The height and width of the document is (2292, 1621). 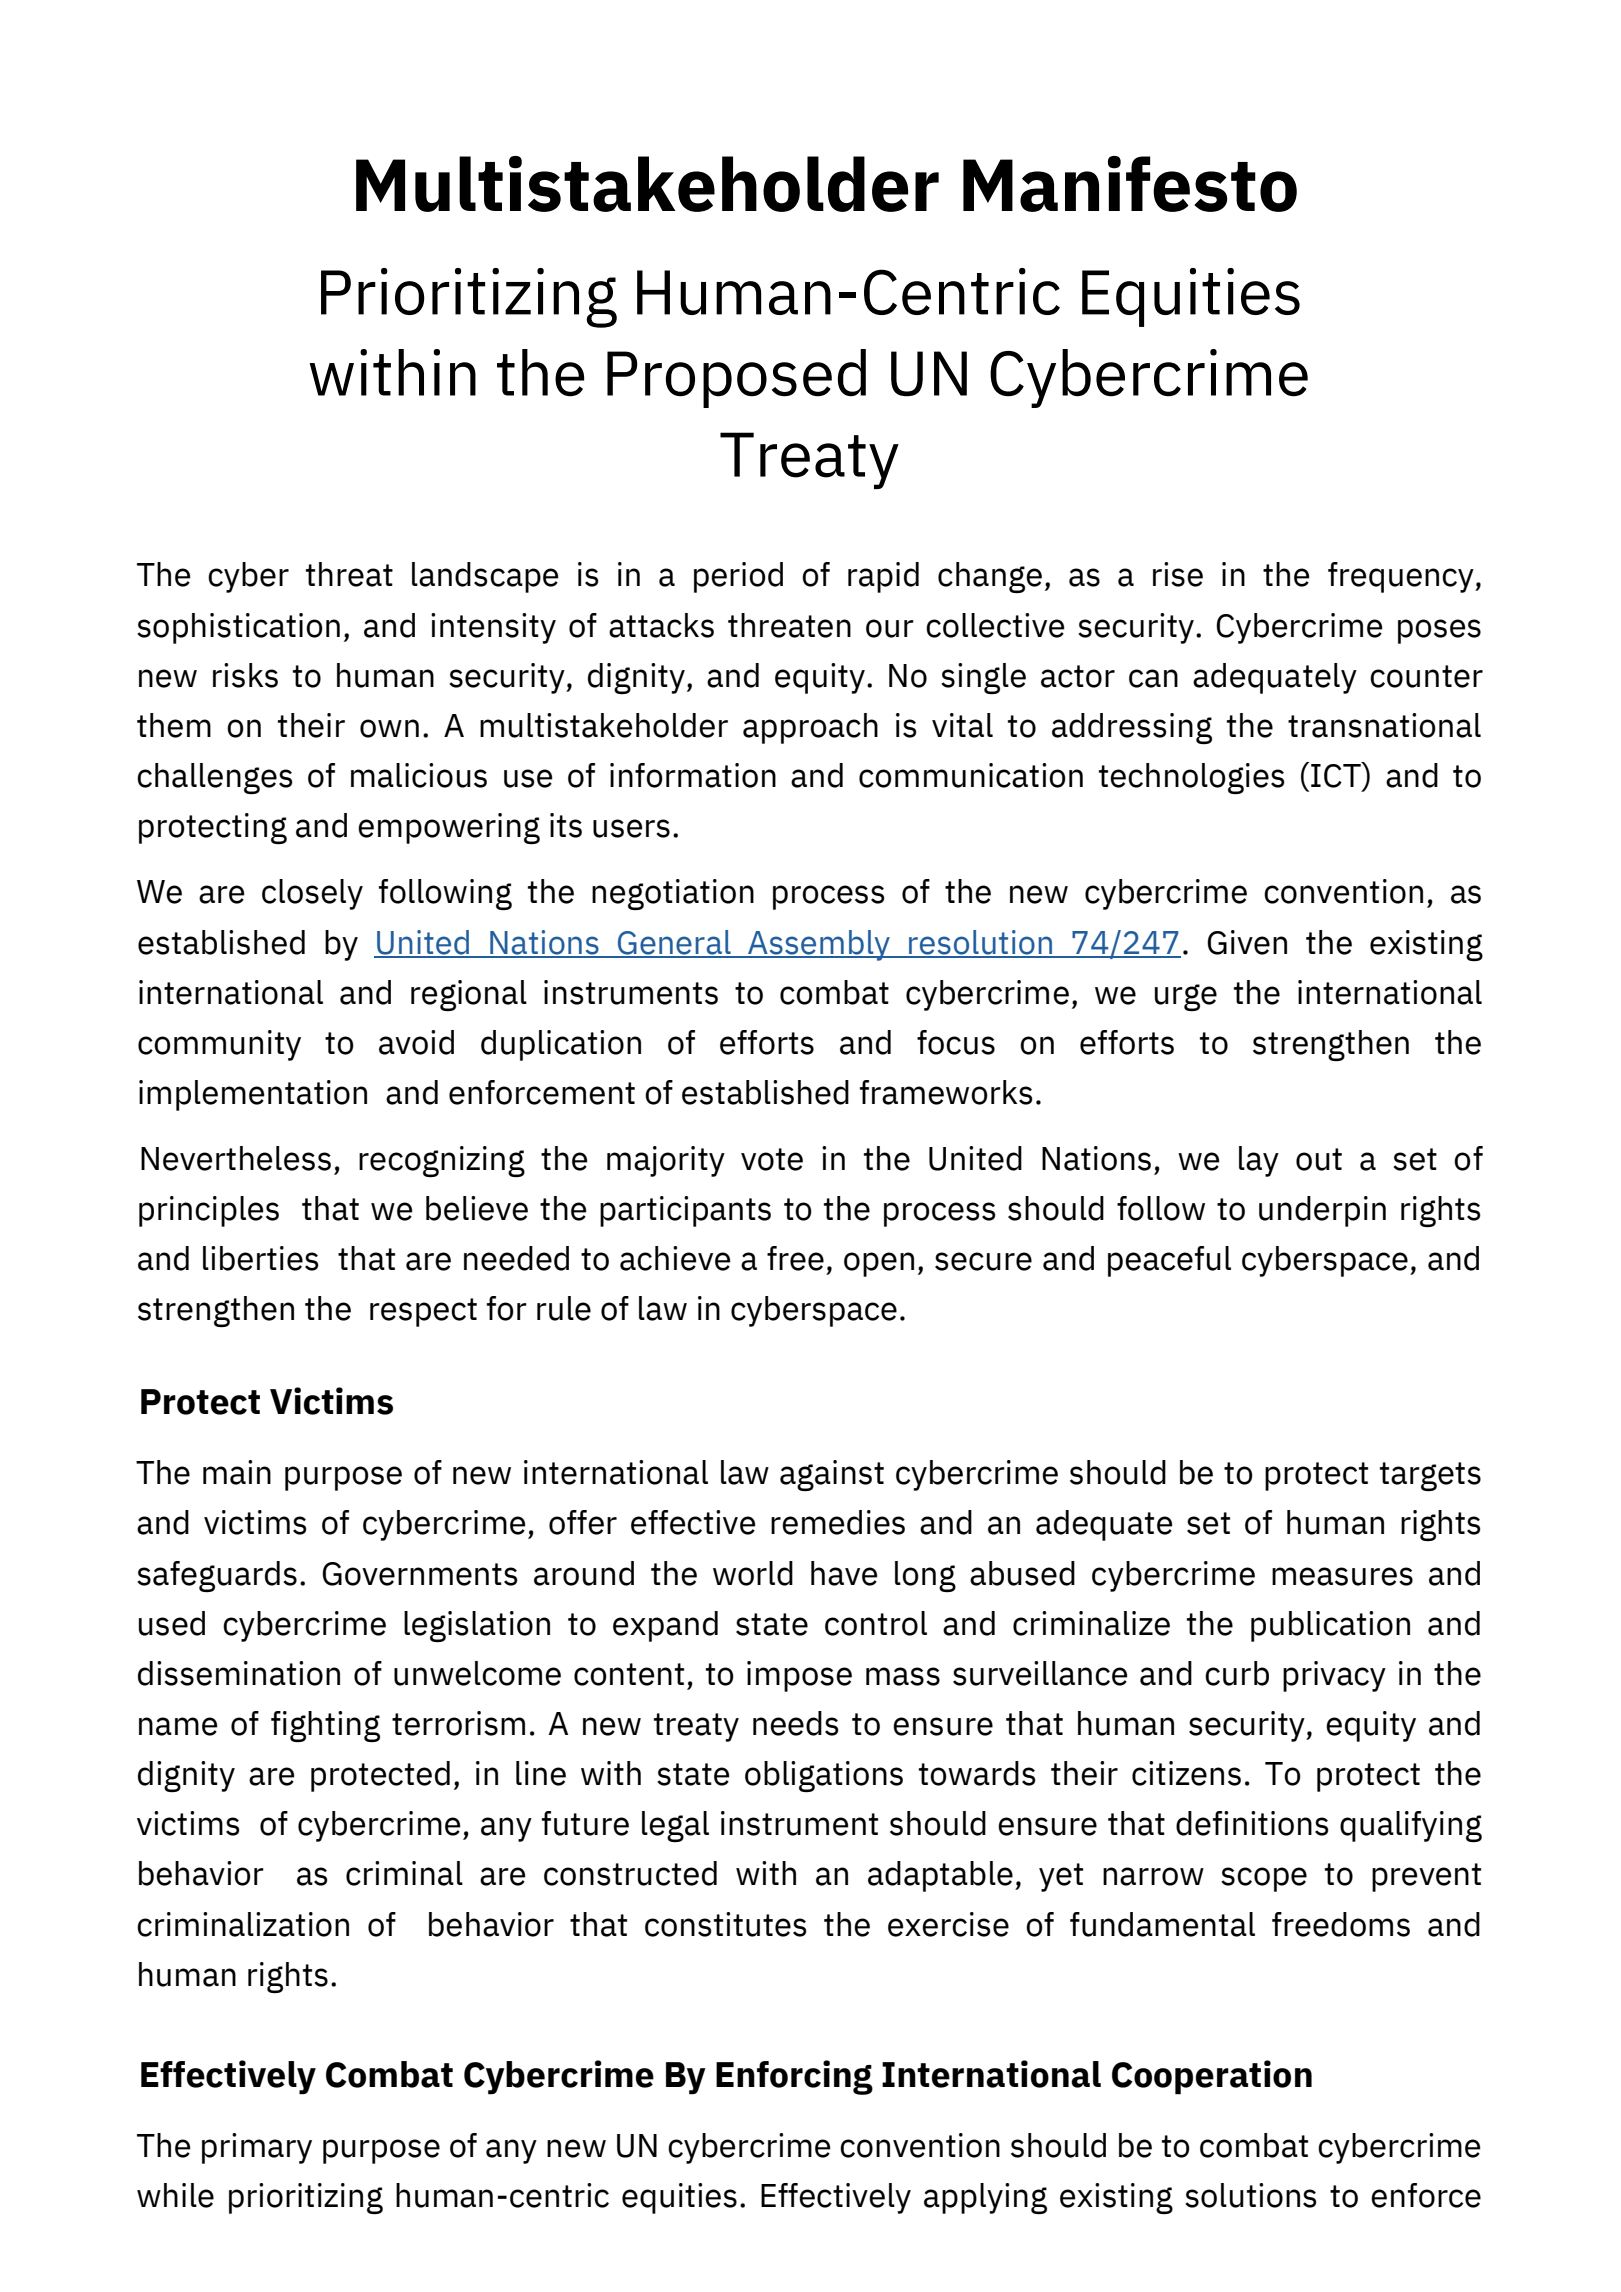 What do you see at coordinates (799, 1676) in the document?
I see `impose` at bounding box center [799, 1676].
